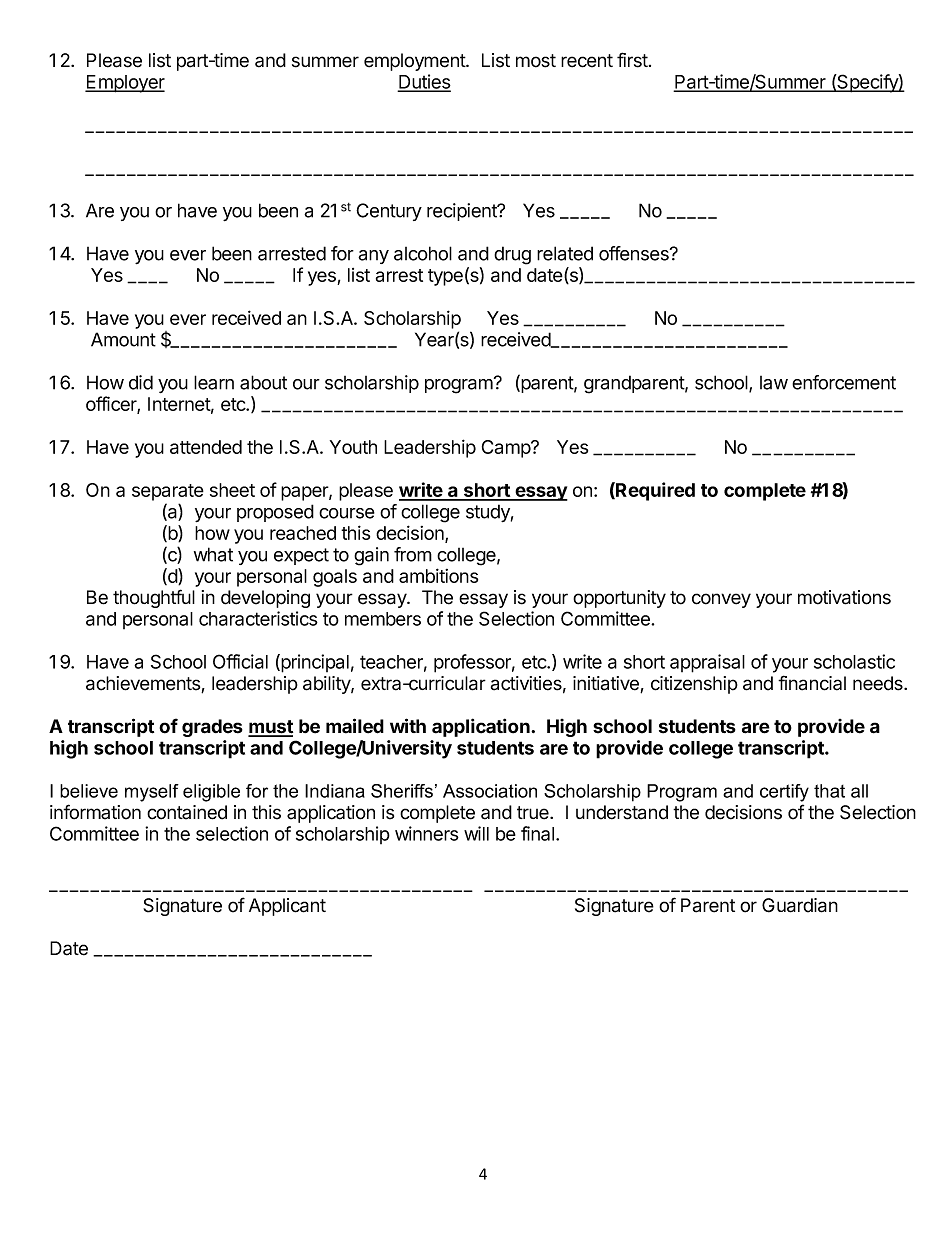  Describe the element at coordinates (512, 255) in the screenshot. I see `drug` at that location.
